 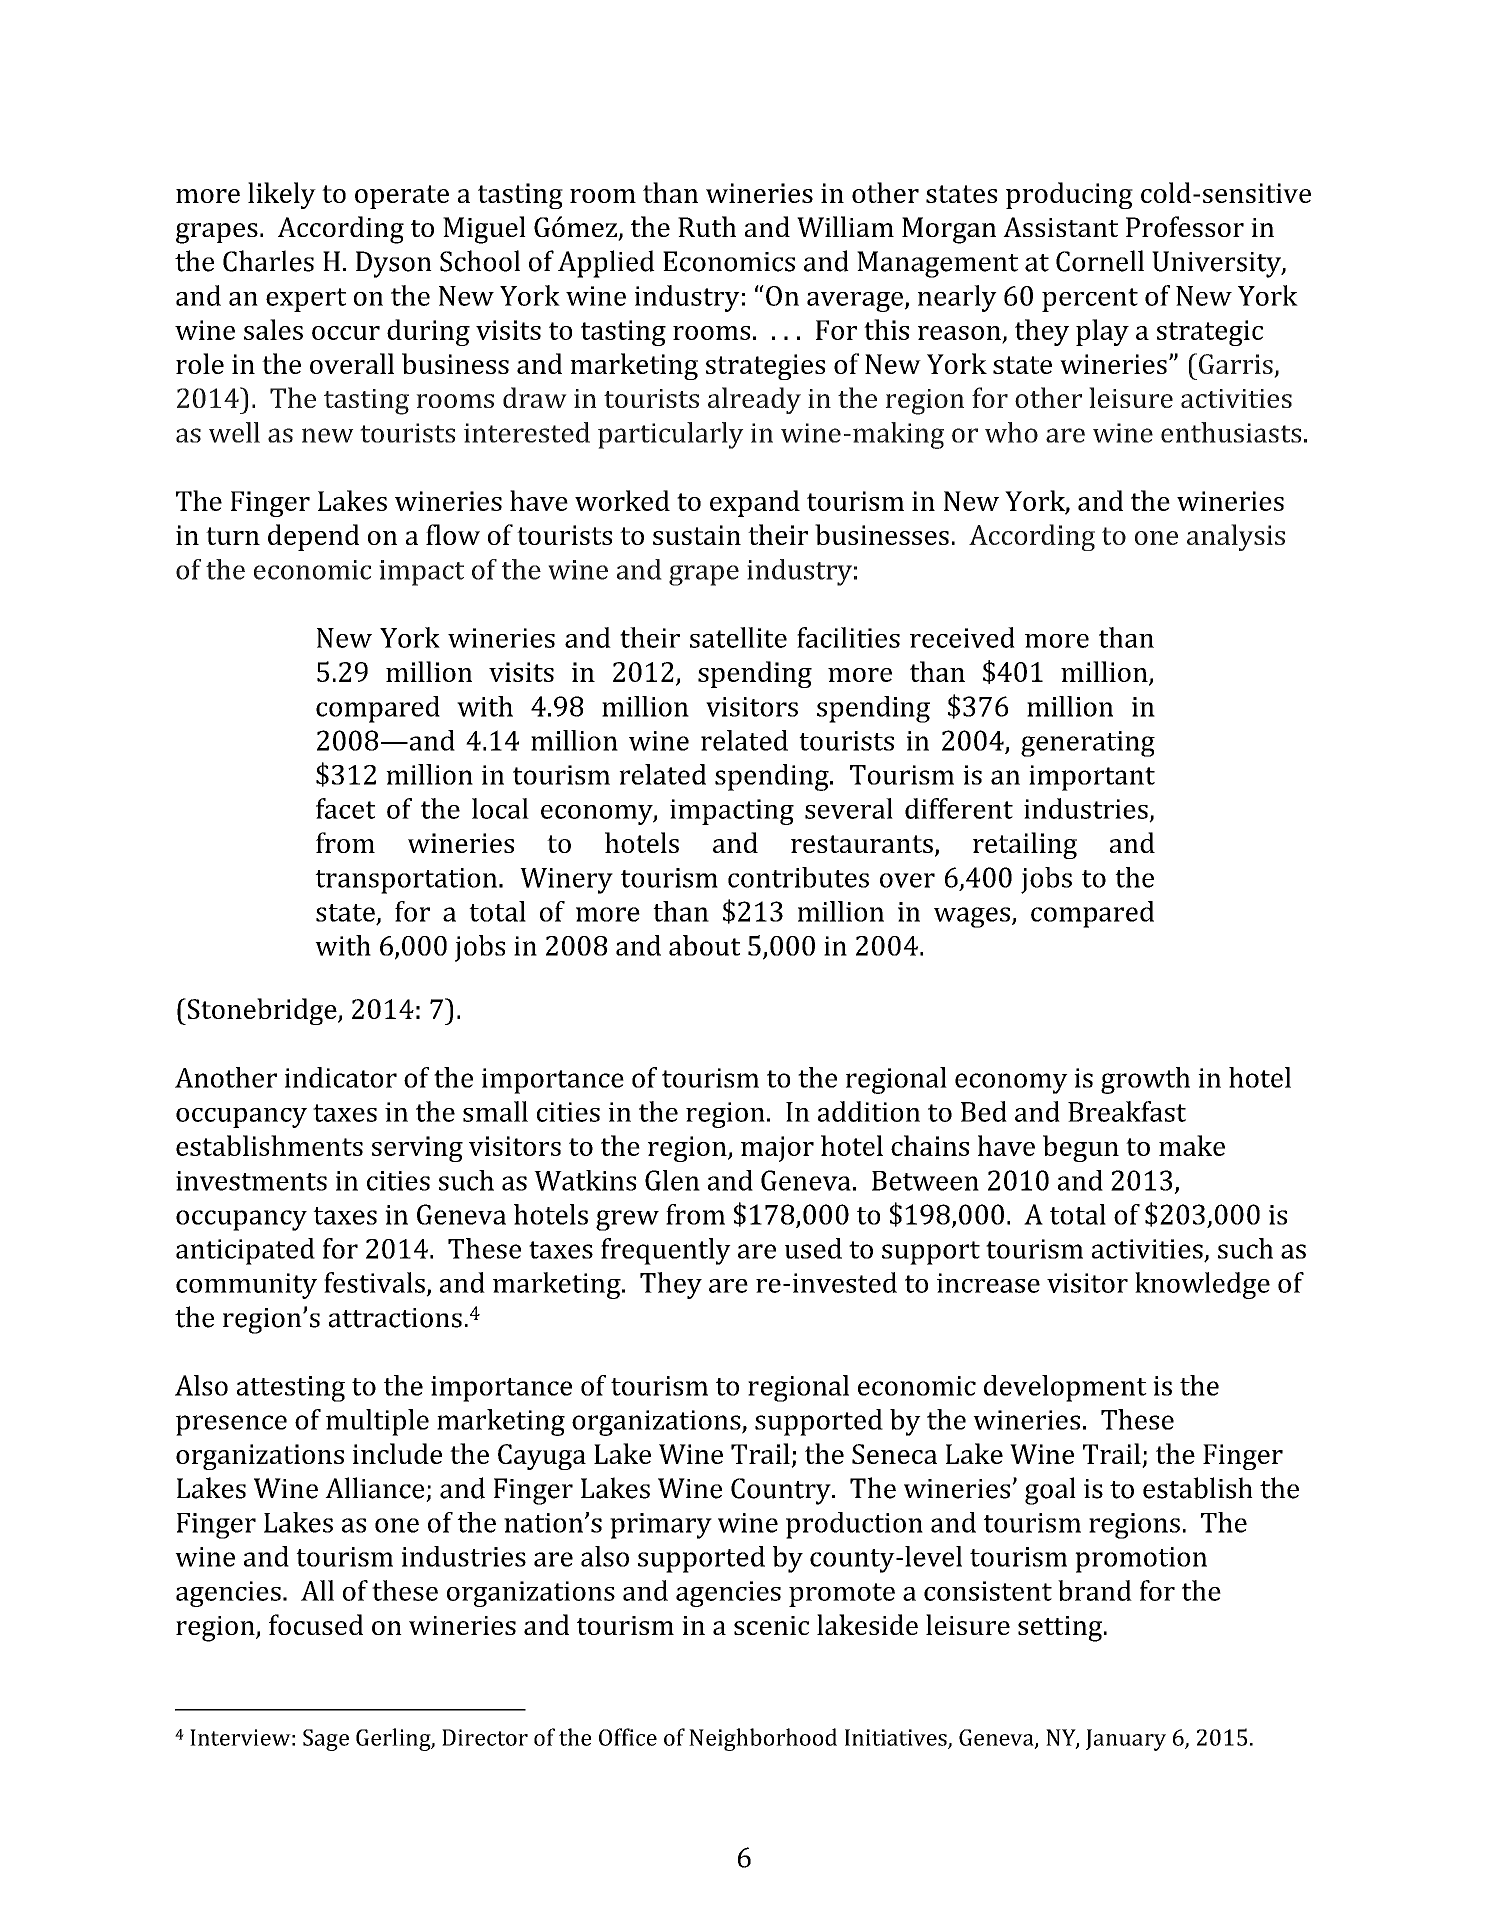 What do you see at coordinates (500, 808) in the screenshot?
I see `local` at bounding box center [500, 808].
